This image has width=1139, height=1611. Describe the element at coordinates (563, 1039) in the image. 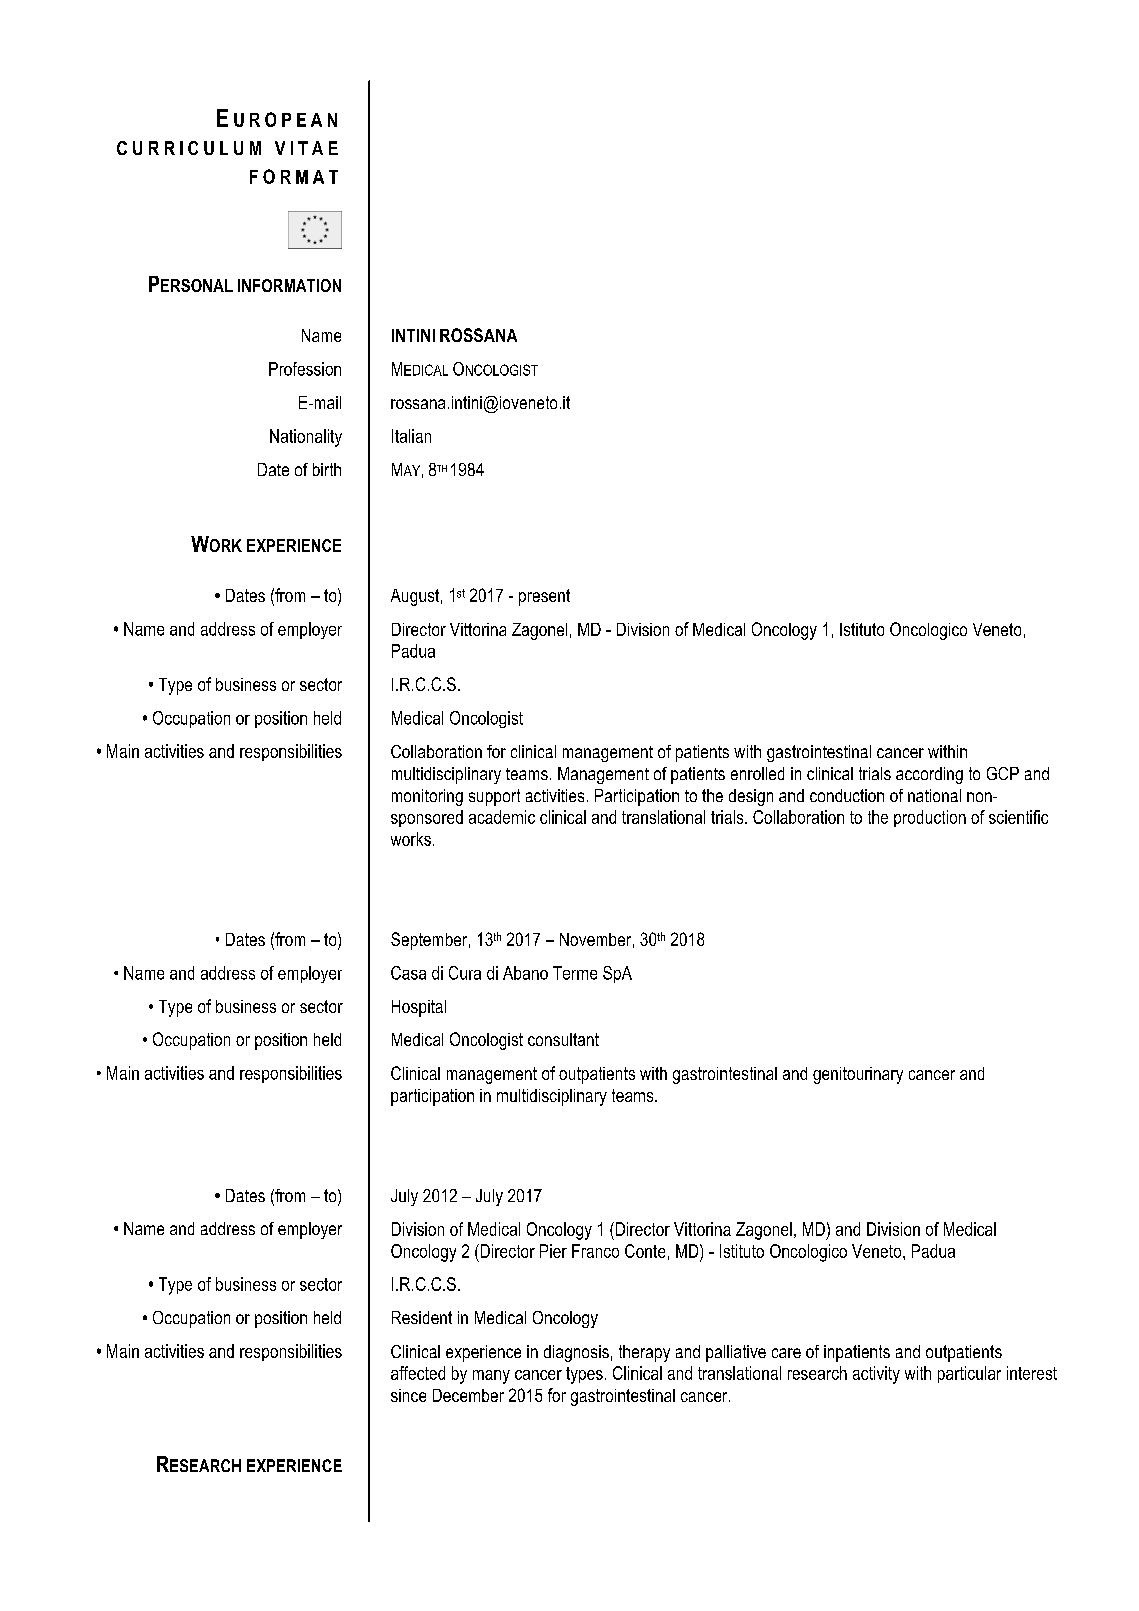

I see `consultant` at that location.
